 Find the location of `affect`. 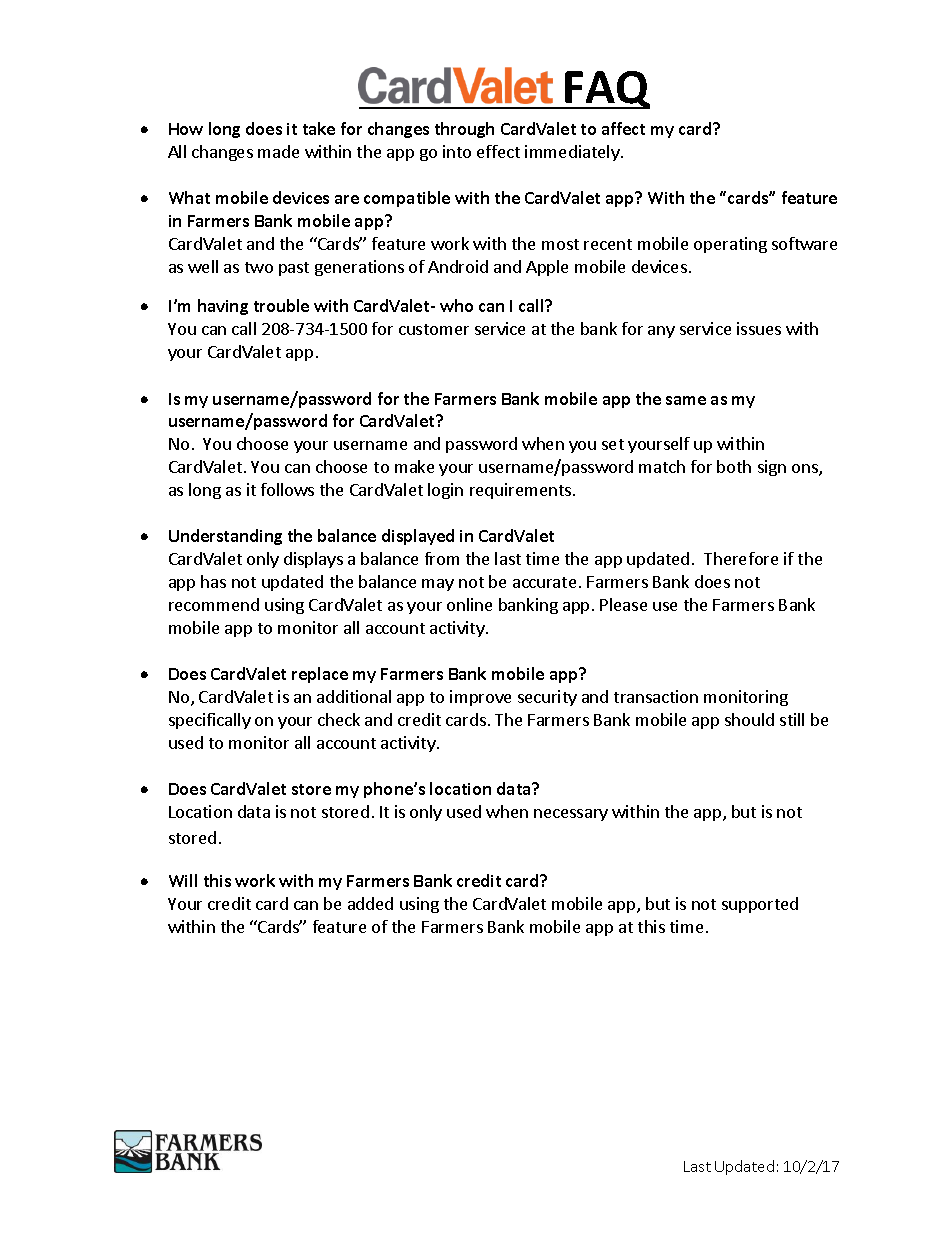

affect is located at coordinates (623, 128).
